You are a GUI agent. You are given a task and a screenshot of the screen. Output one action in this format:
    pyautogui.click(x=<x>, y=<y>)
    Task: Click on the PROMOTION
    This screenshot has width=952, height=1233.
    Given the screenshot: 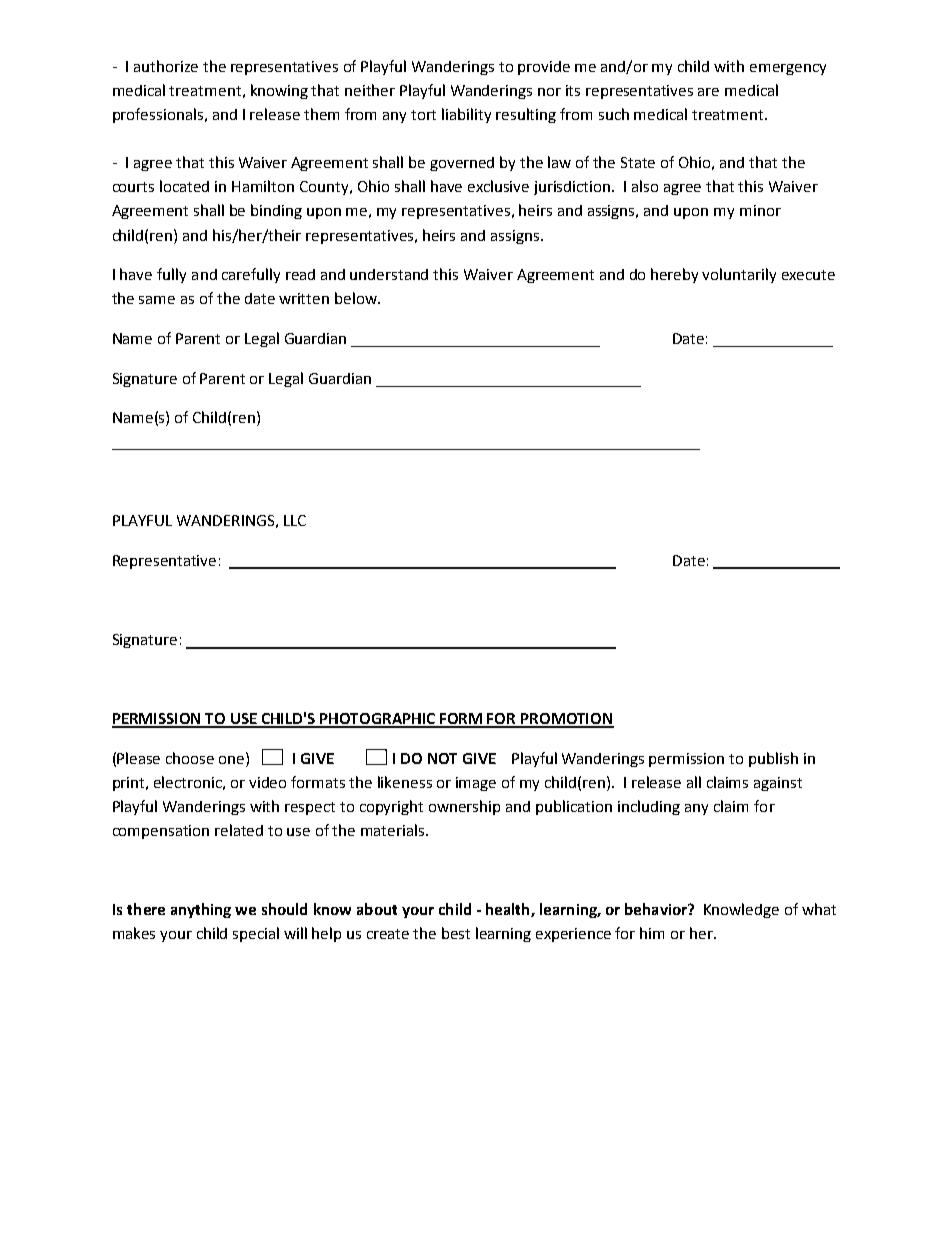 What is the action you would take?
    pyautogui.click(x=566, y=720)
